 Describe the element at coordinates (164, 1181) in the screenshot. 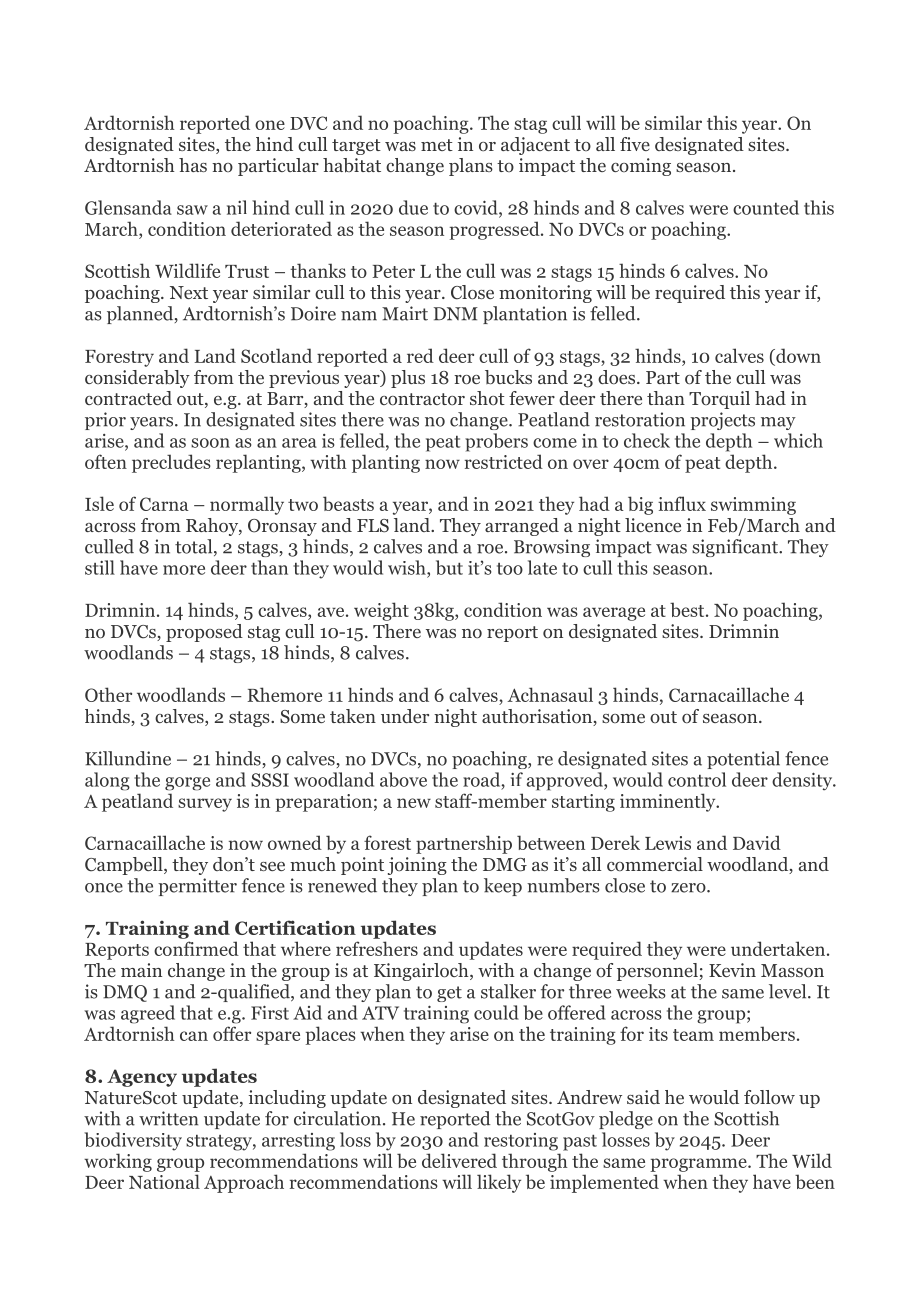

I see `National` at that location.
